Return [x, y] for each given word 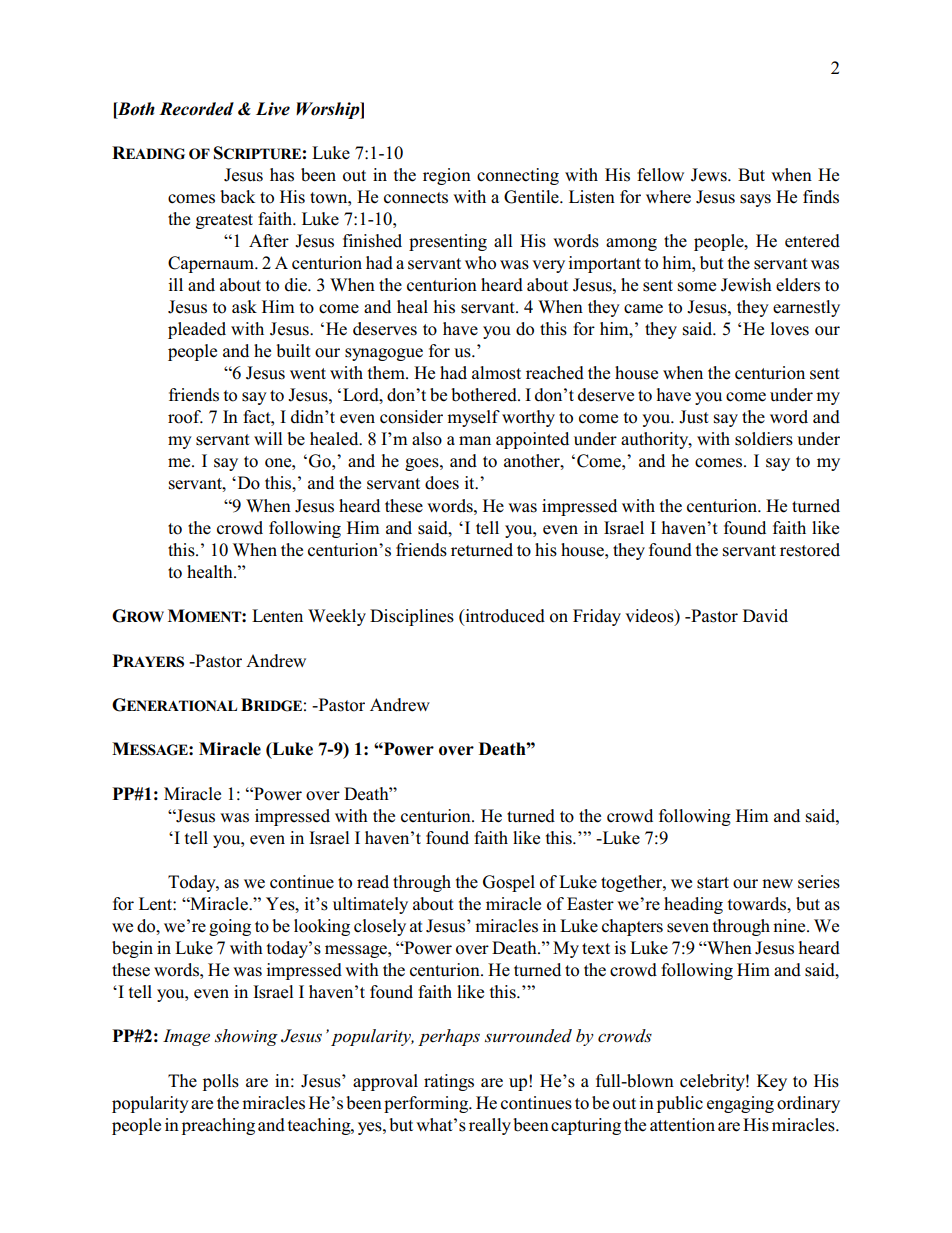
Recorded [196, 109]
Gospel [509, 883]
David [765, 616]
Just [694, 417]
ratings [449, 1082]
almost [496, 373]
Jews [710, 175]
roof [185, 417]
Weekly [337, 617]
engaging [740, 1104]
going [230, 927]
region [447, 176]
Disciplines [412, 617]
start [713, 883]
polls [221, 1082]
